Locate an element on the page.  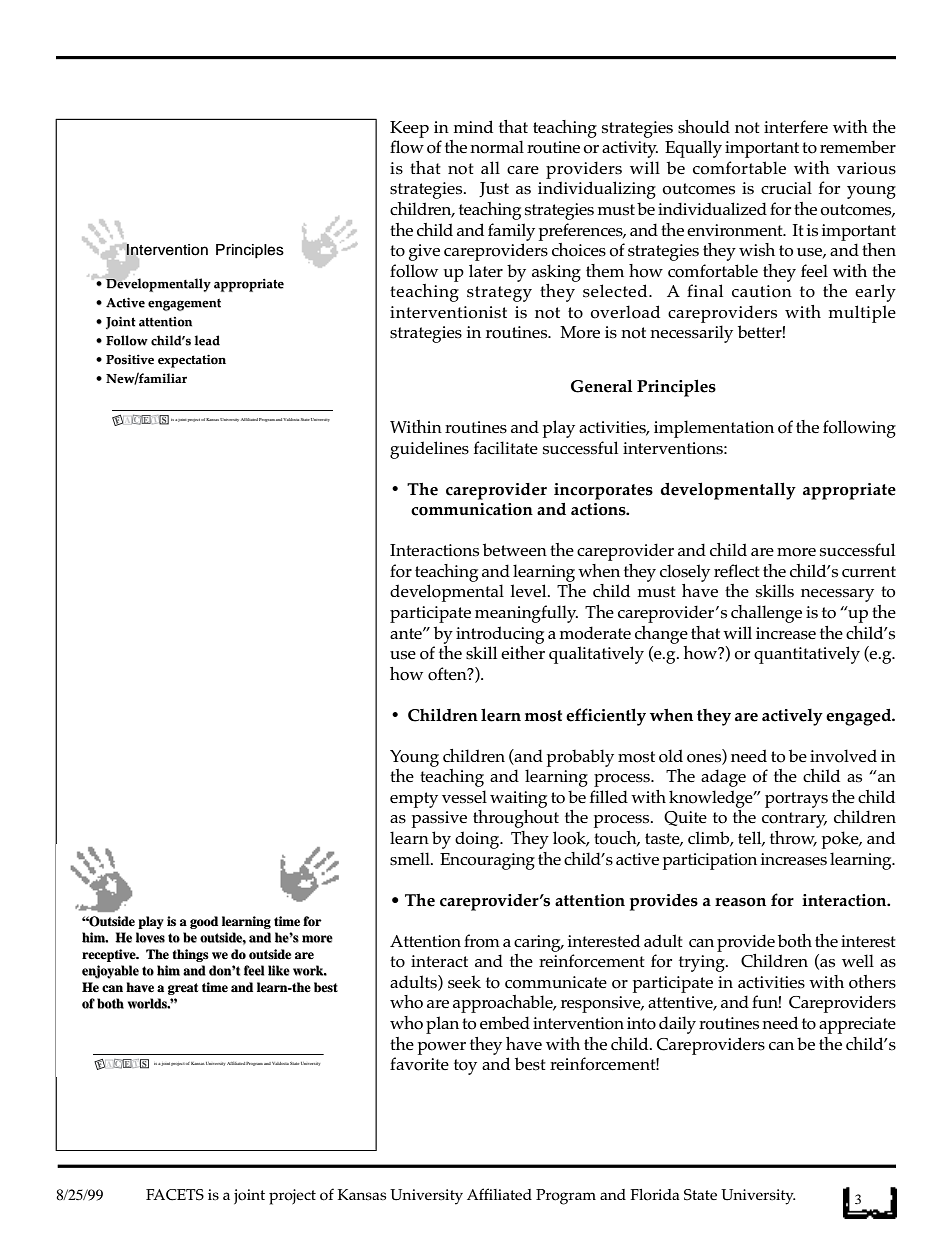
crucial is located at coordinates (786, 187).
